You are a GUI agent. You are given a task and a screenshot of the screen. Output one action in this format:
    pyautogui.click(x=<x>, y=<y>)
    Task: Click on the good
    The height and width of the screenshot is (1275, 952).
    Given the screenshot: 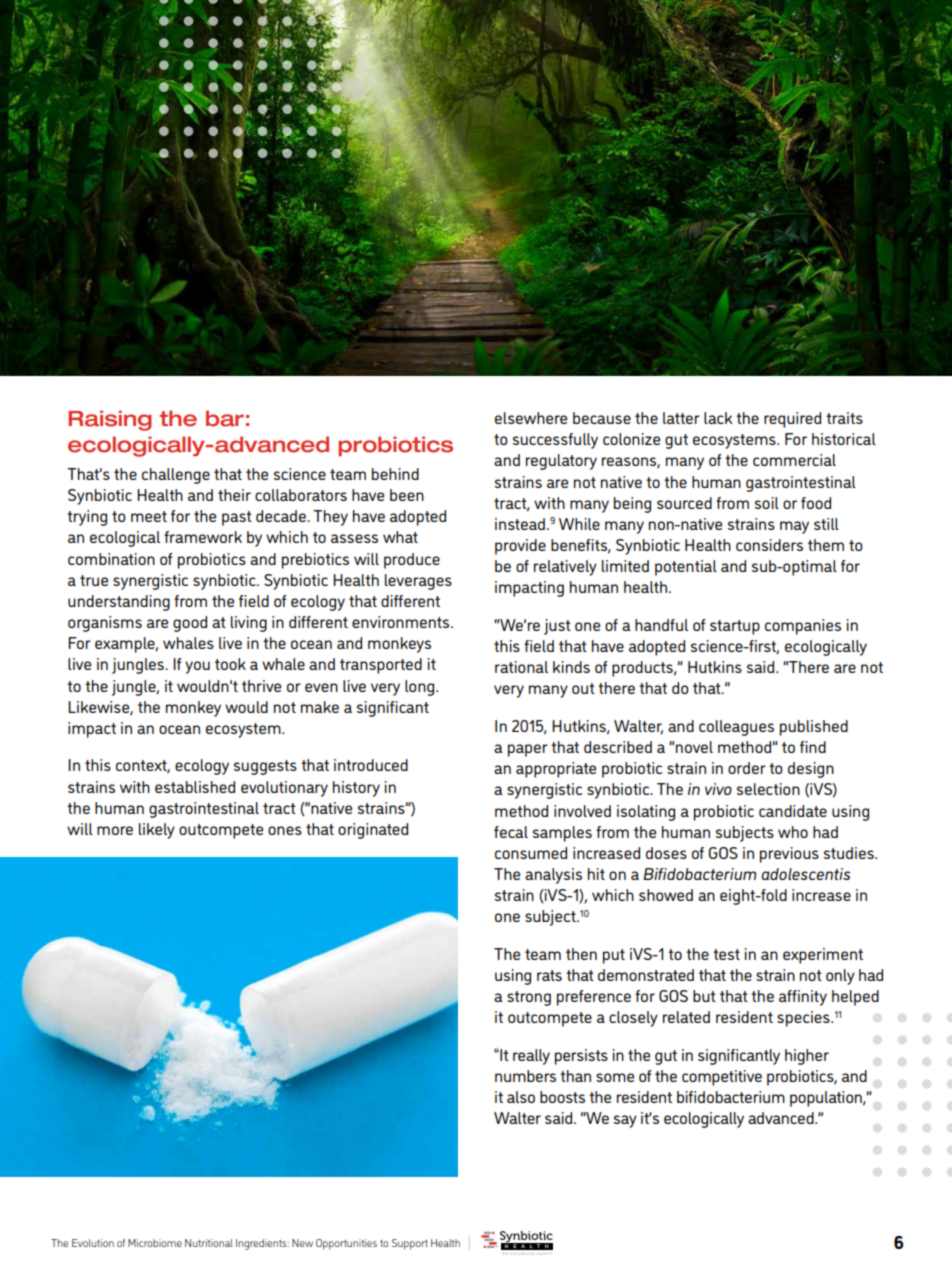 What is the action you would take?
    pyautogui.click(x=190, y=624)
